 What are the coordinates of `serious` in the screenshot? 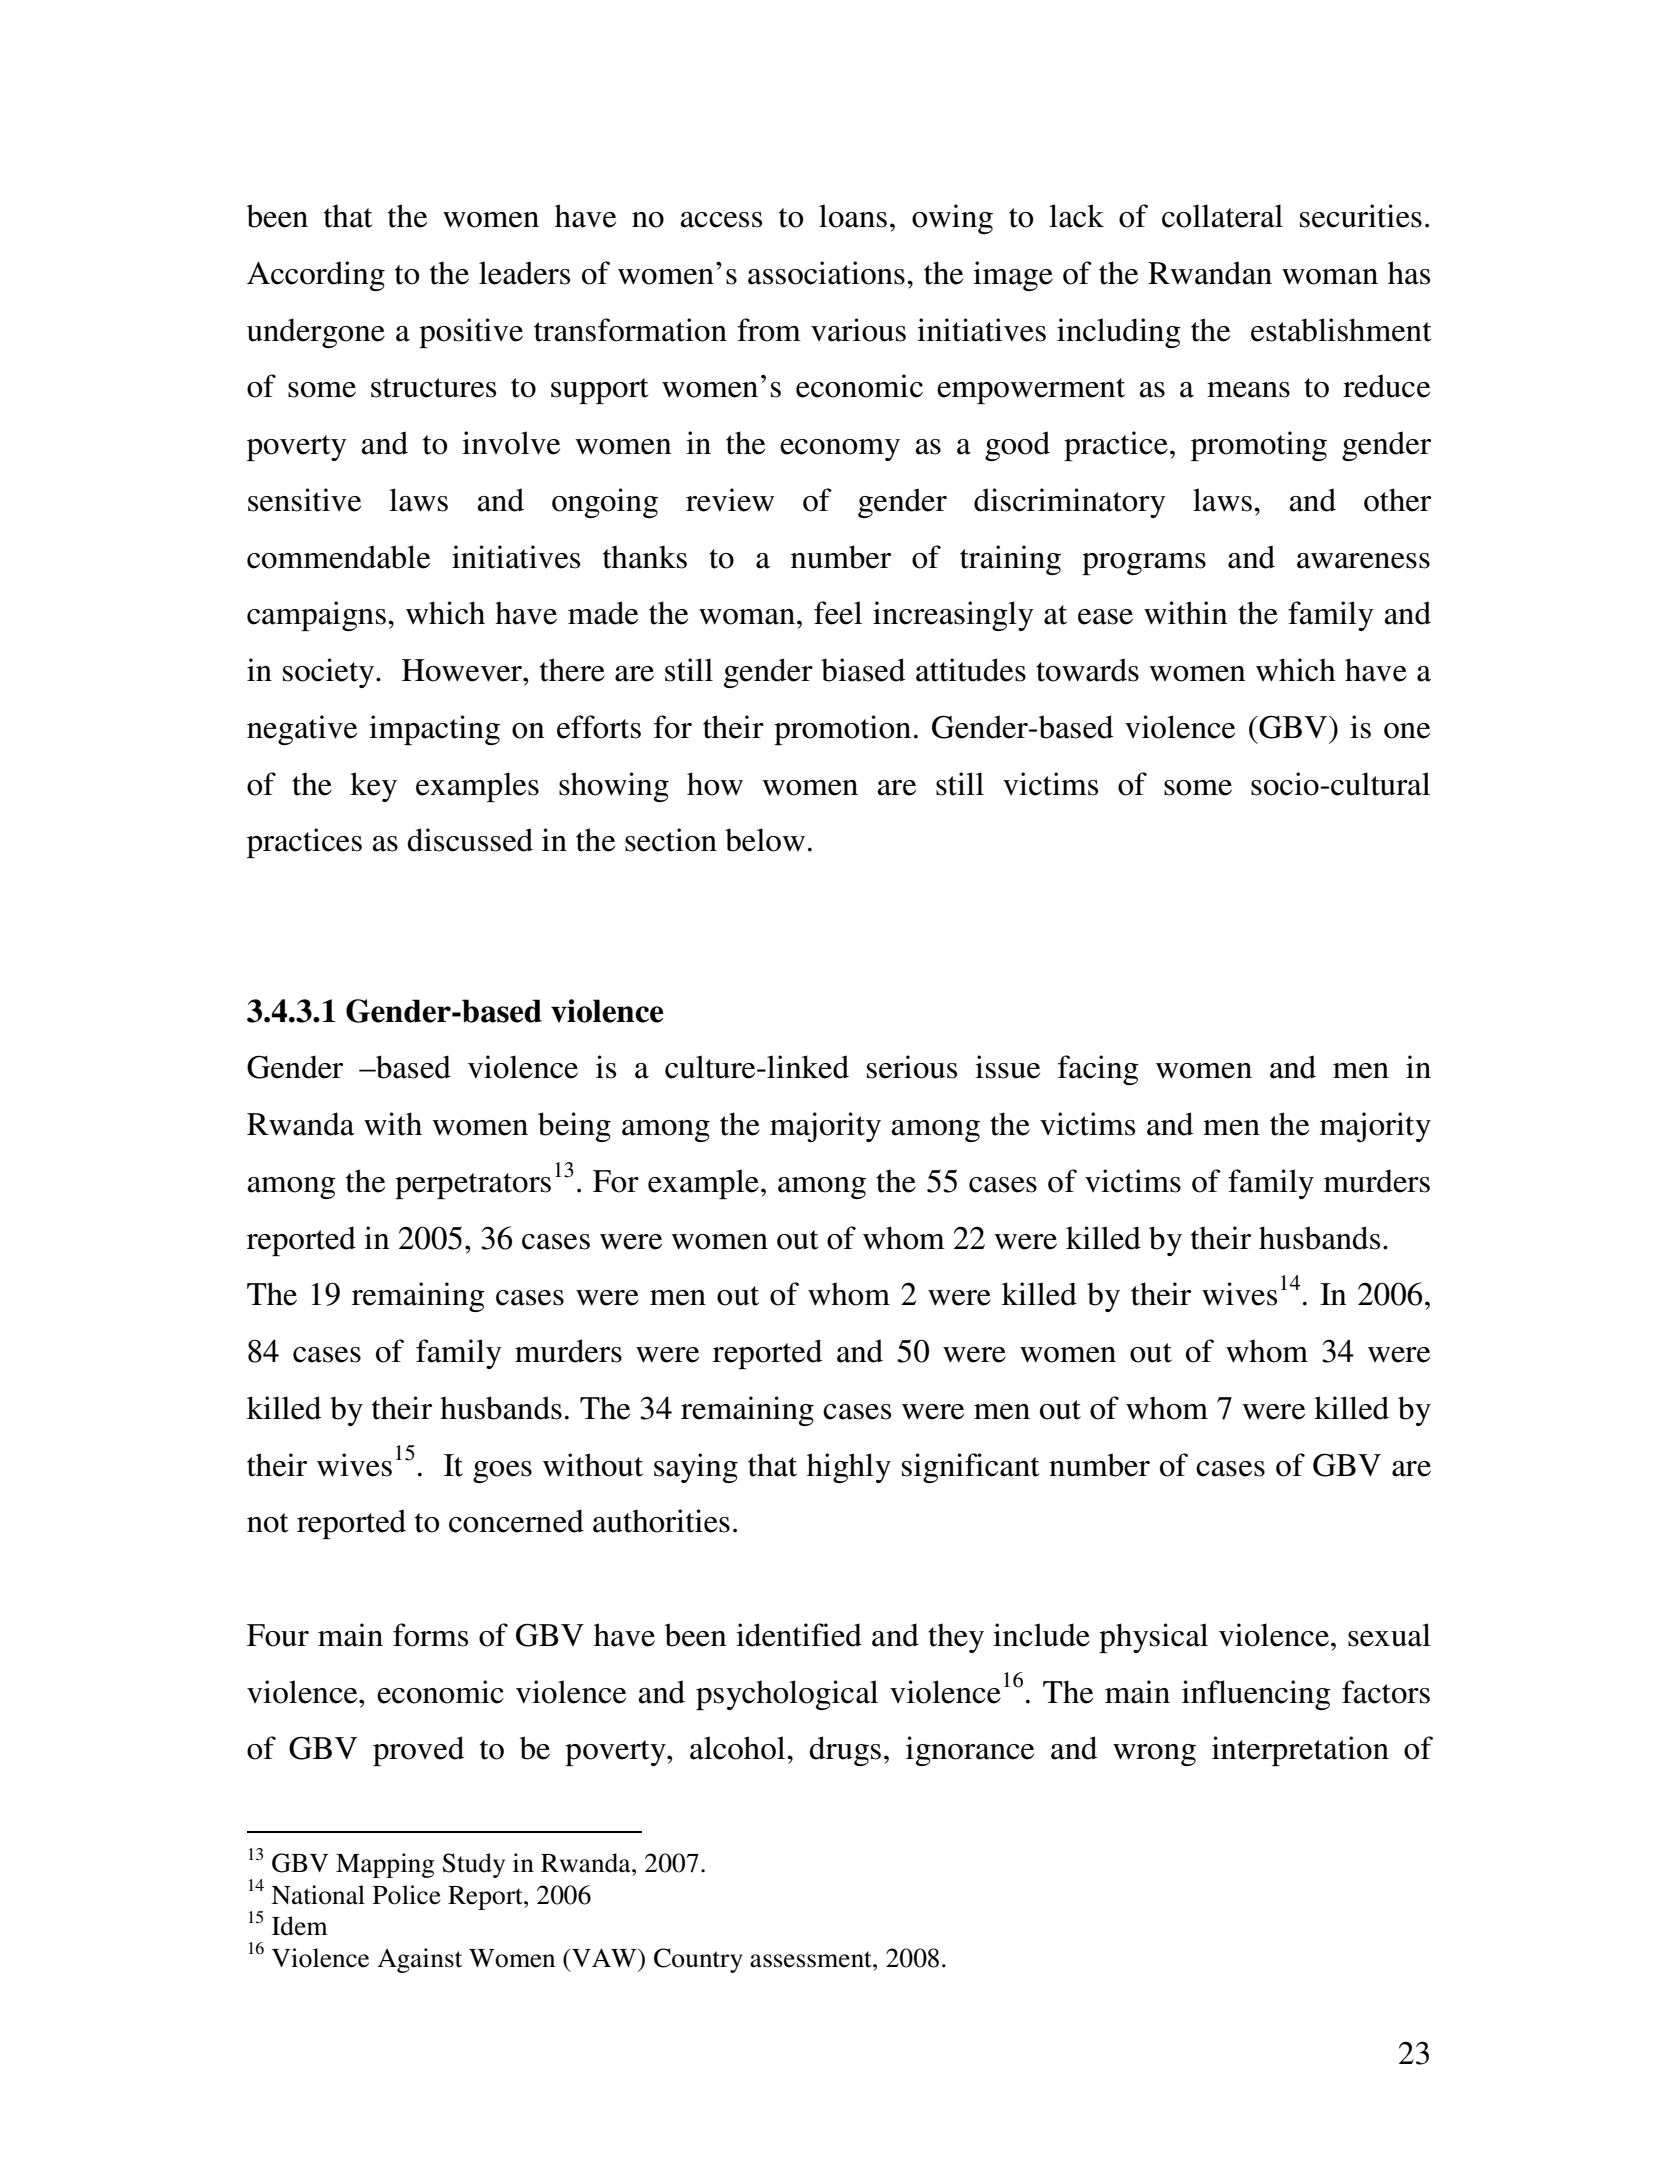 It's located at (912, 1067).
